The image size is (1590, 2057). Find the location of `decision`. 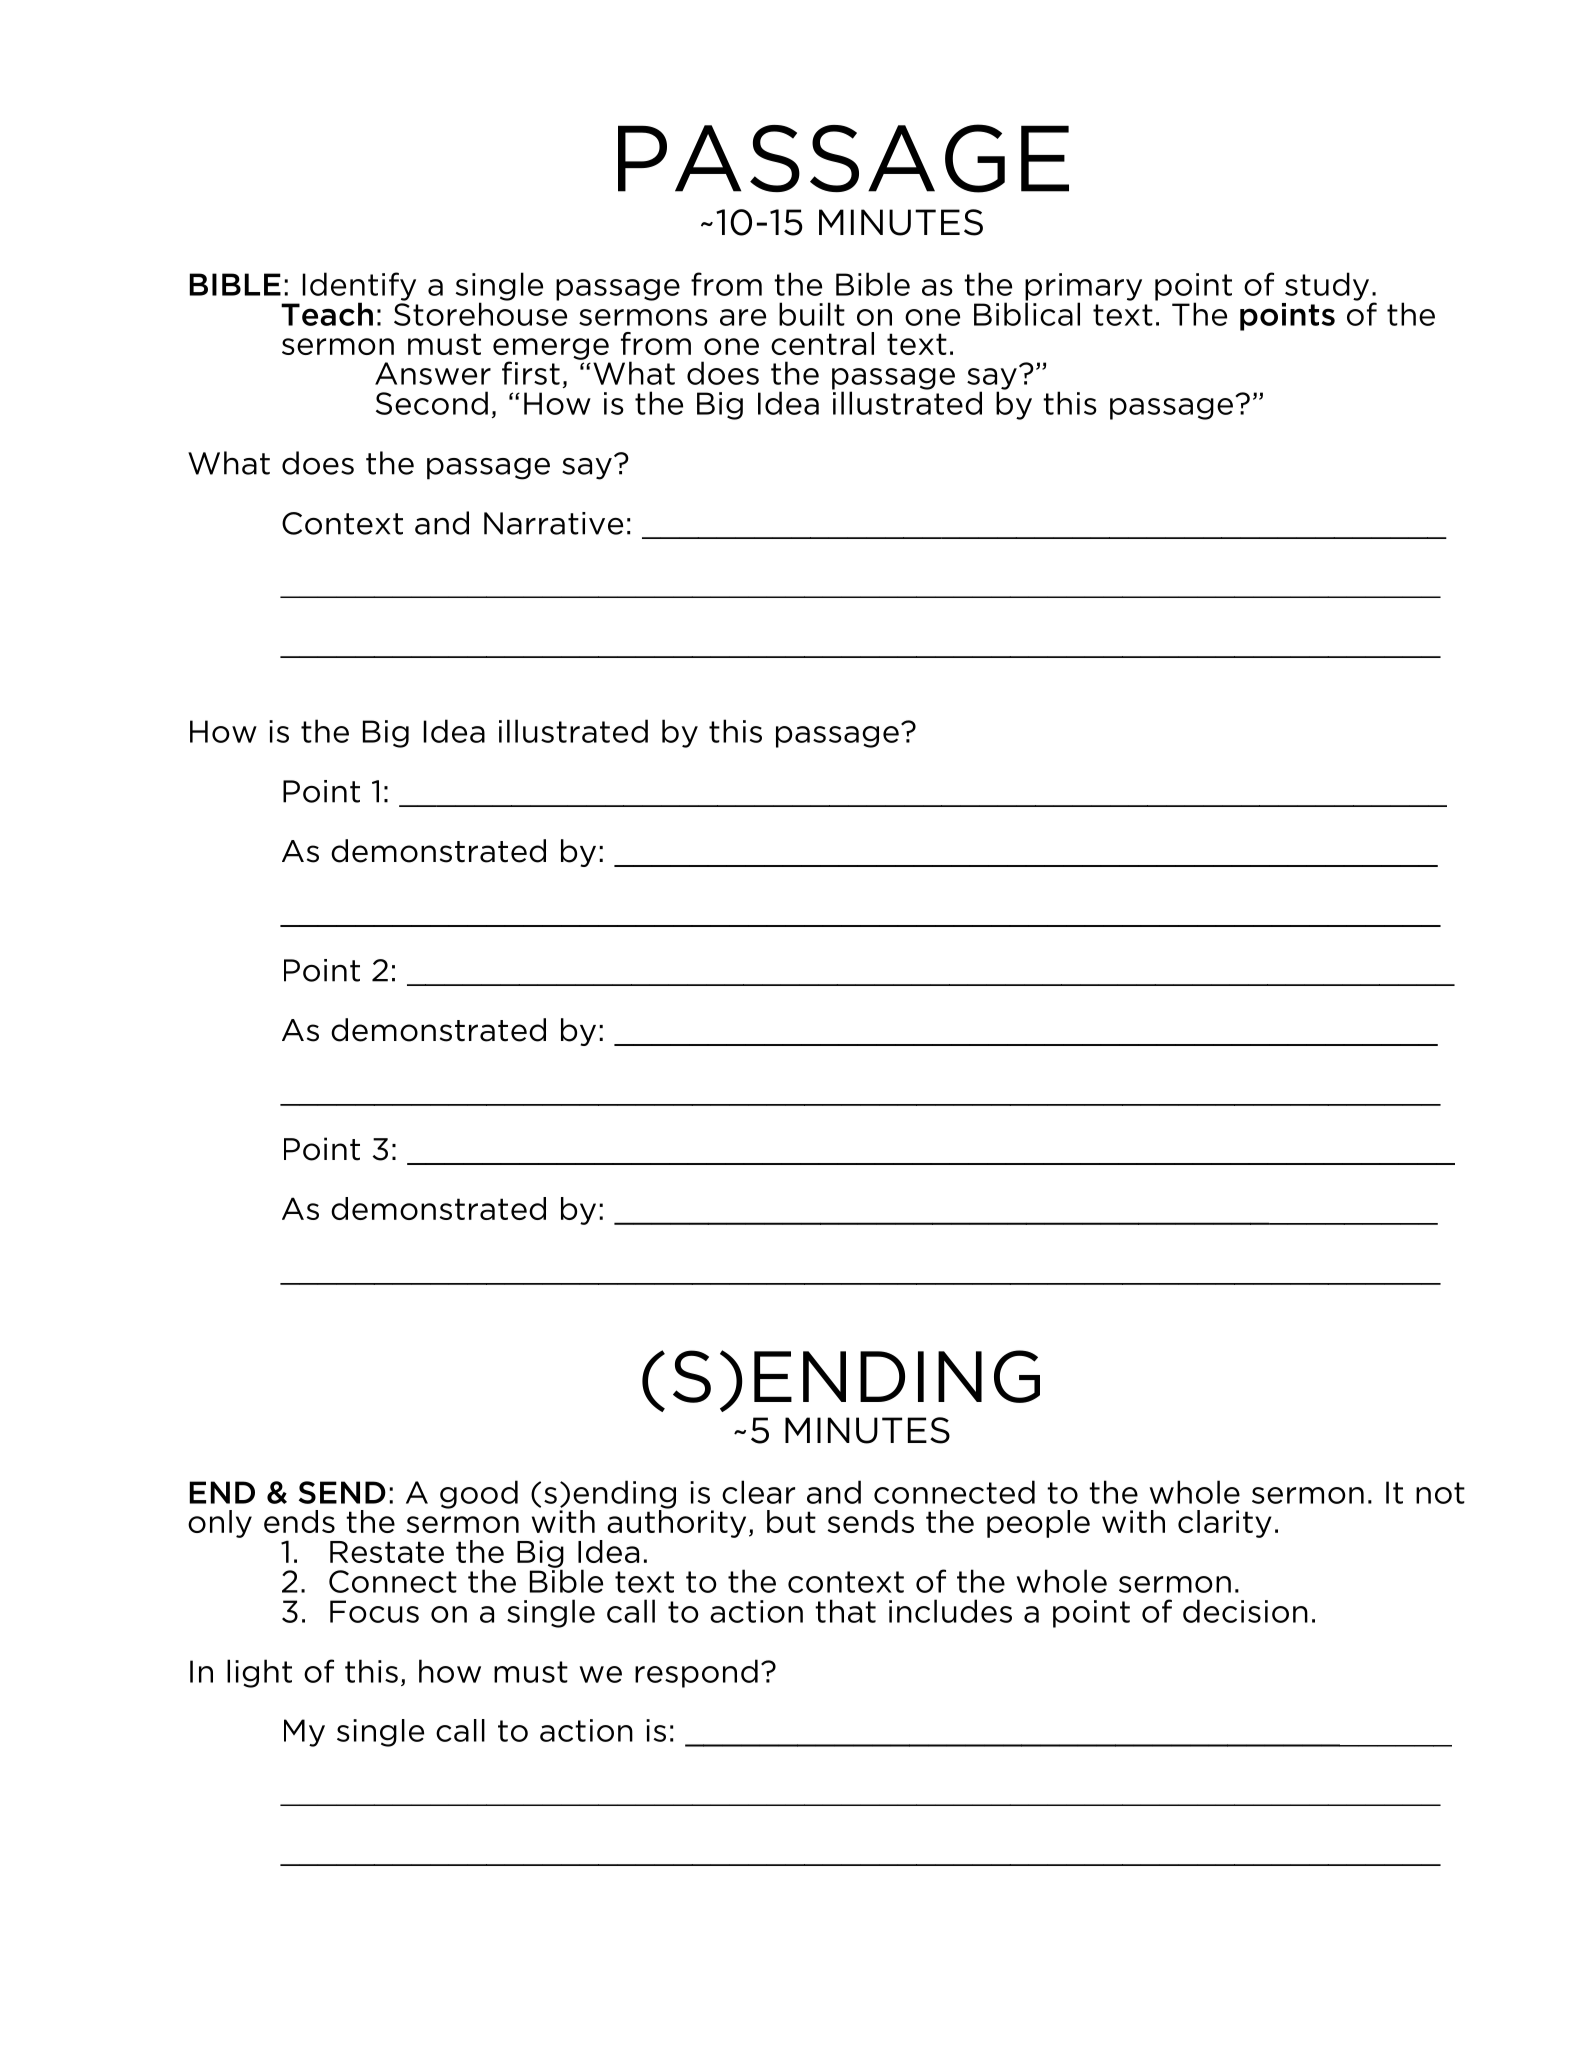

decision is located at coordinates (1245, 1611).
